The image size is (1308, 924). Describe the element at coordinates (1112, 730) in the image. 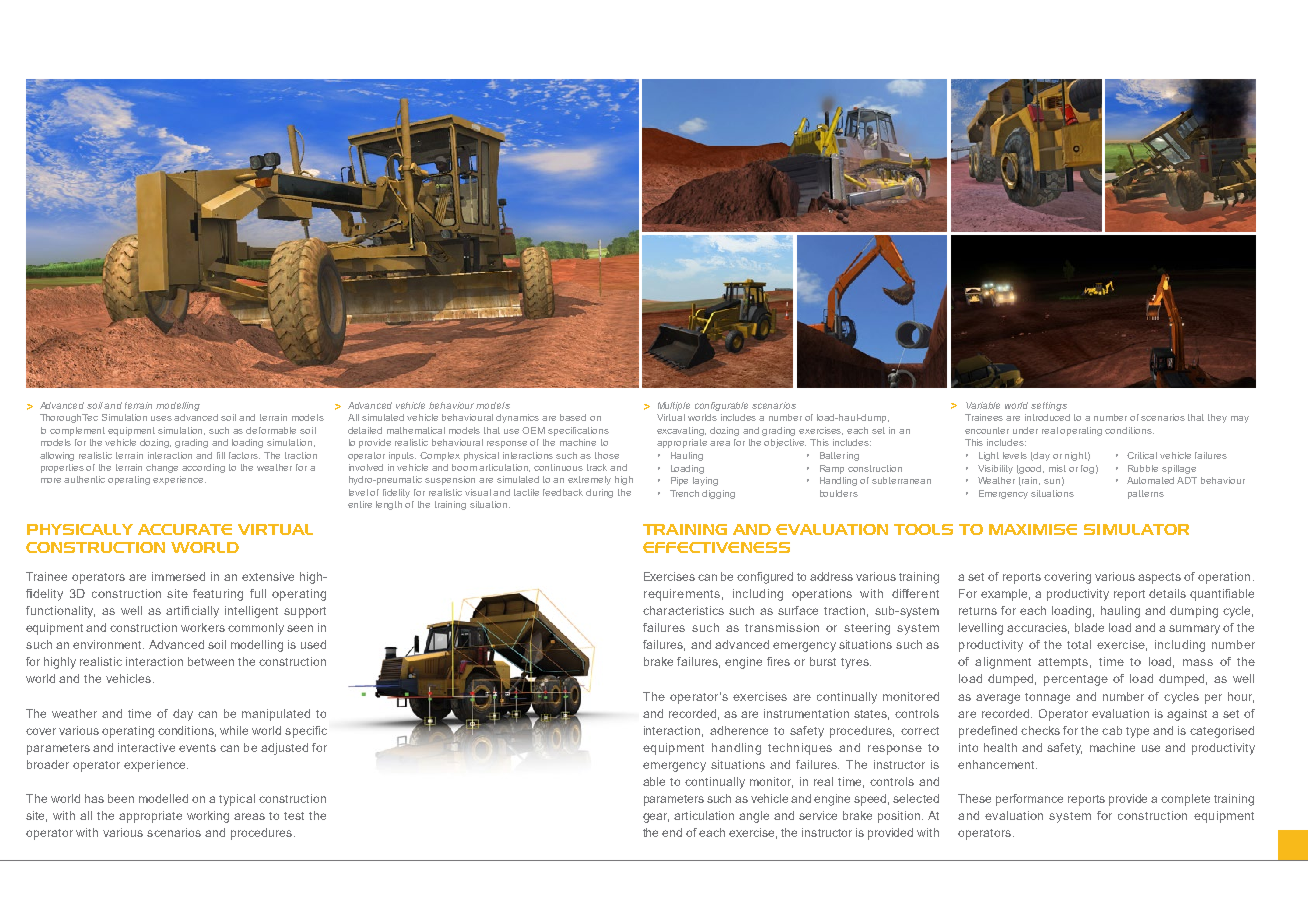

I see `cab` at that location.
